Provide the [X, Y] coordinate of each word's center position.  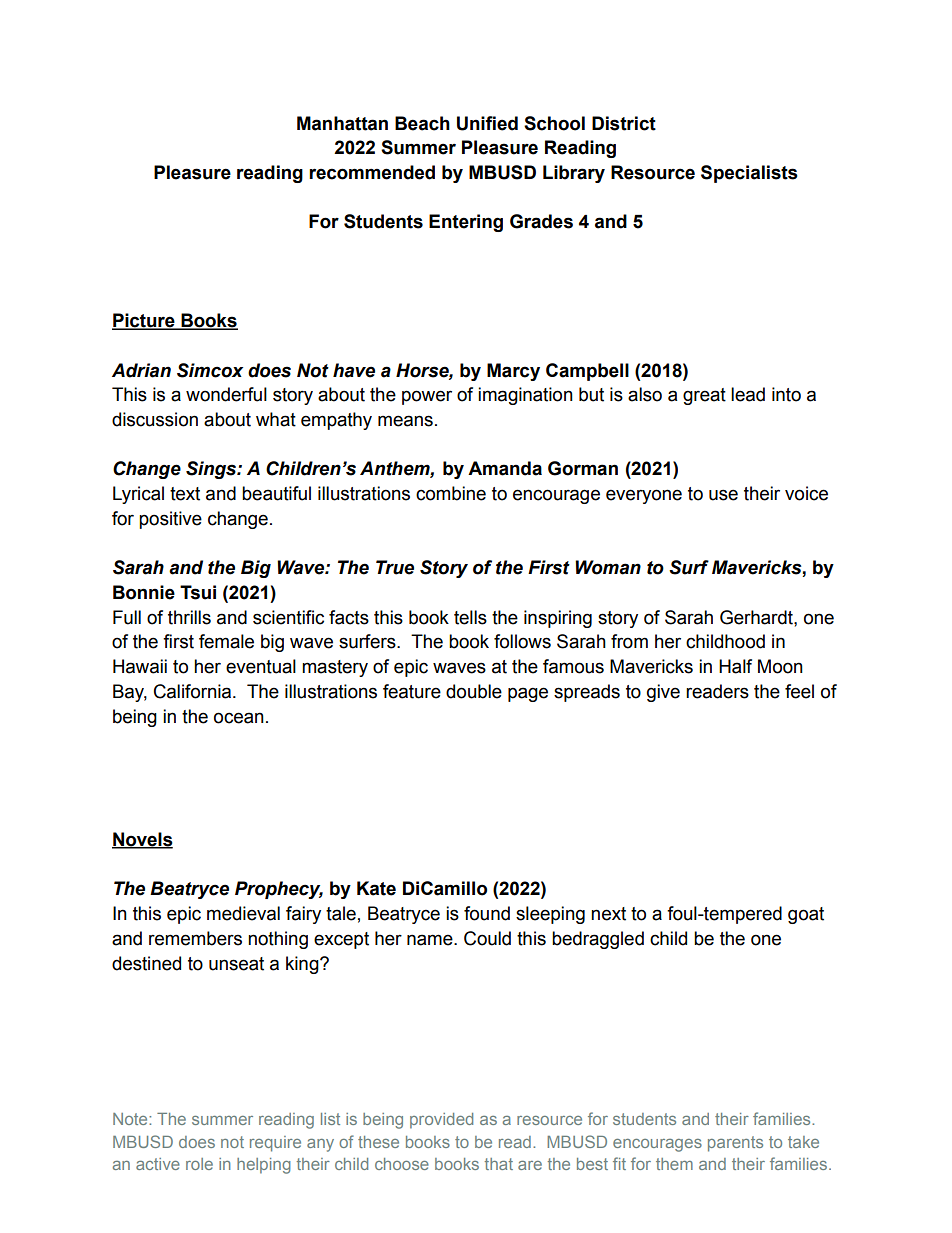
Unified [487, 123]
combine [451, 493]
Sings [212, 470]
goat [806, 915]
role [199, 1164]
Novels [142, 840]
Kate [376, 888]
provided [441, 1121]
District [624, 123]
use [723, 495]
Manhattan [342, 123]
